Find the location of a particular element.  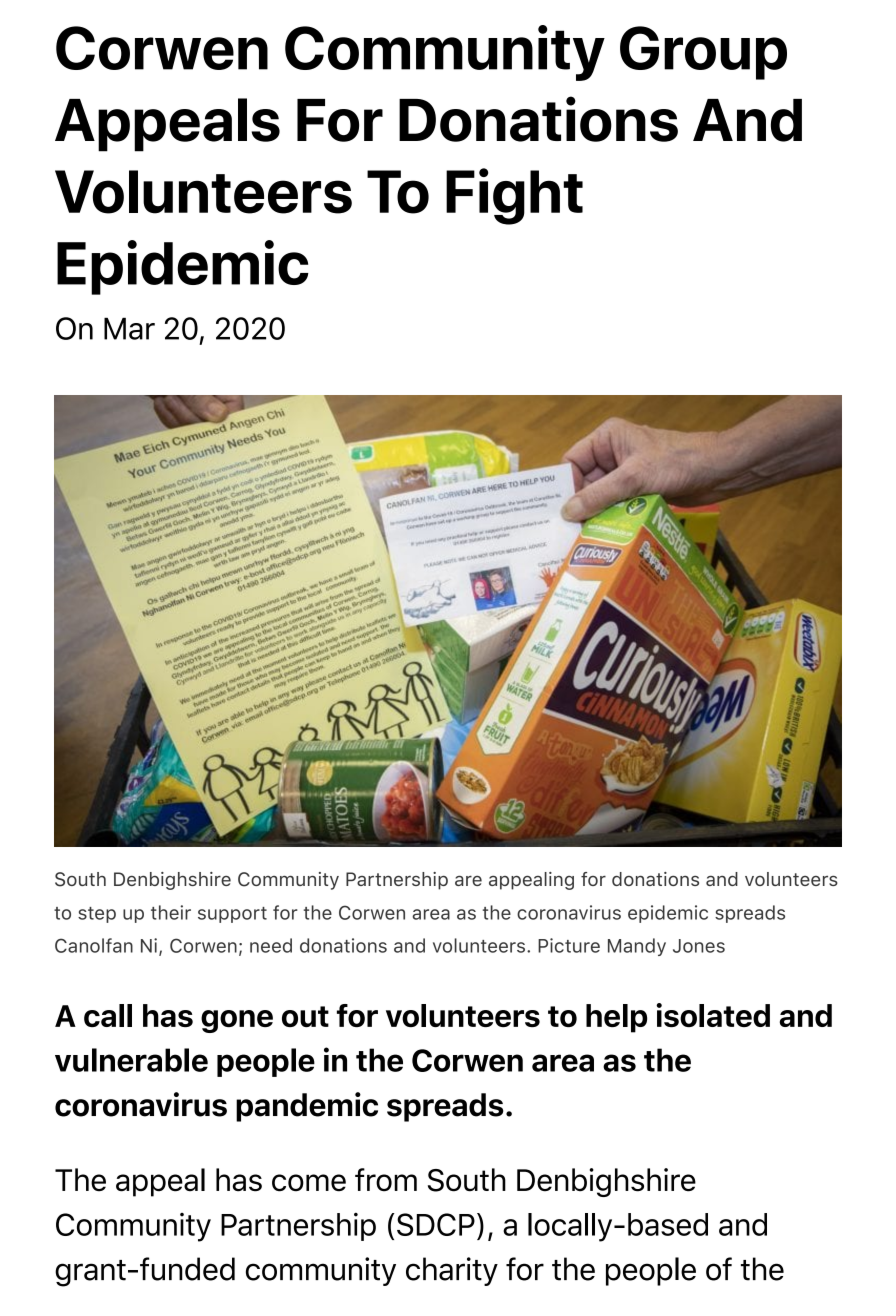

Mar is located at coordinates (129, 328).
